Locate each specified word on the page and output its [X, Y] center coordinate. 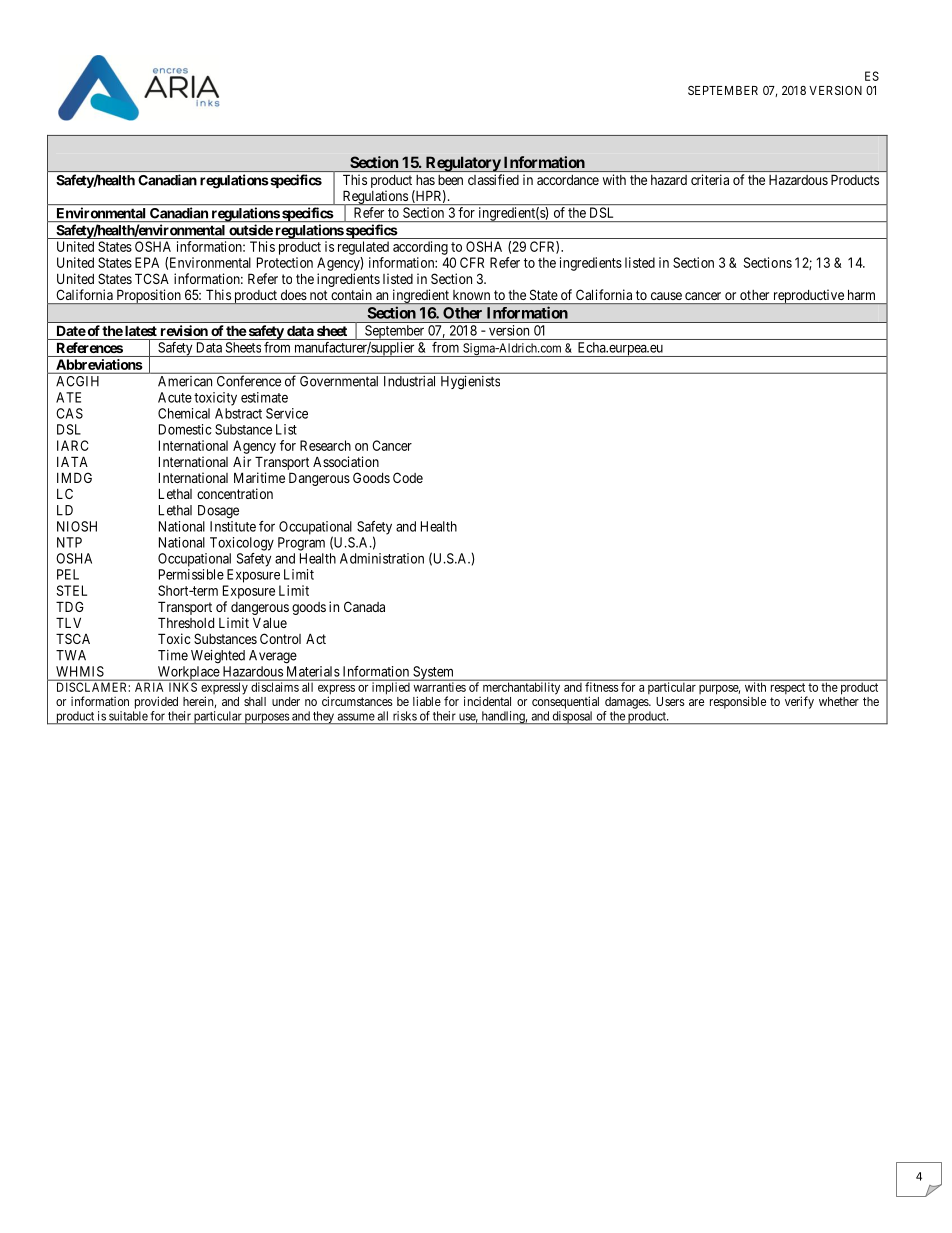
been [450, 180]
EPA [147, 262]
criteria [710, 179]
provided [156, 702]
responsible [738, 702]
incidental [487, 701]
